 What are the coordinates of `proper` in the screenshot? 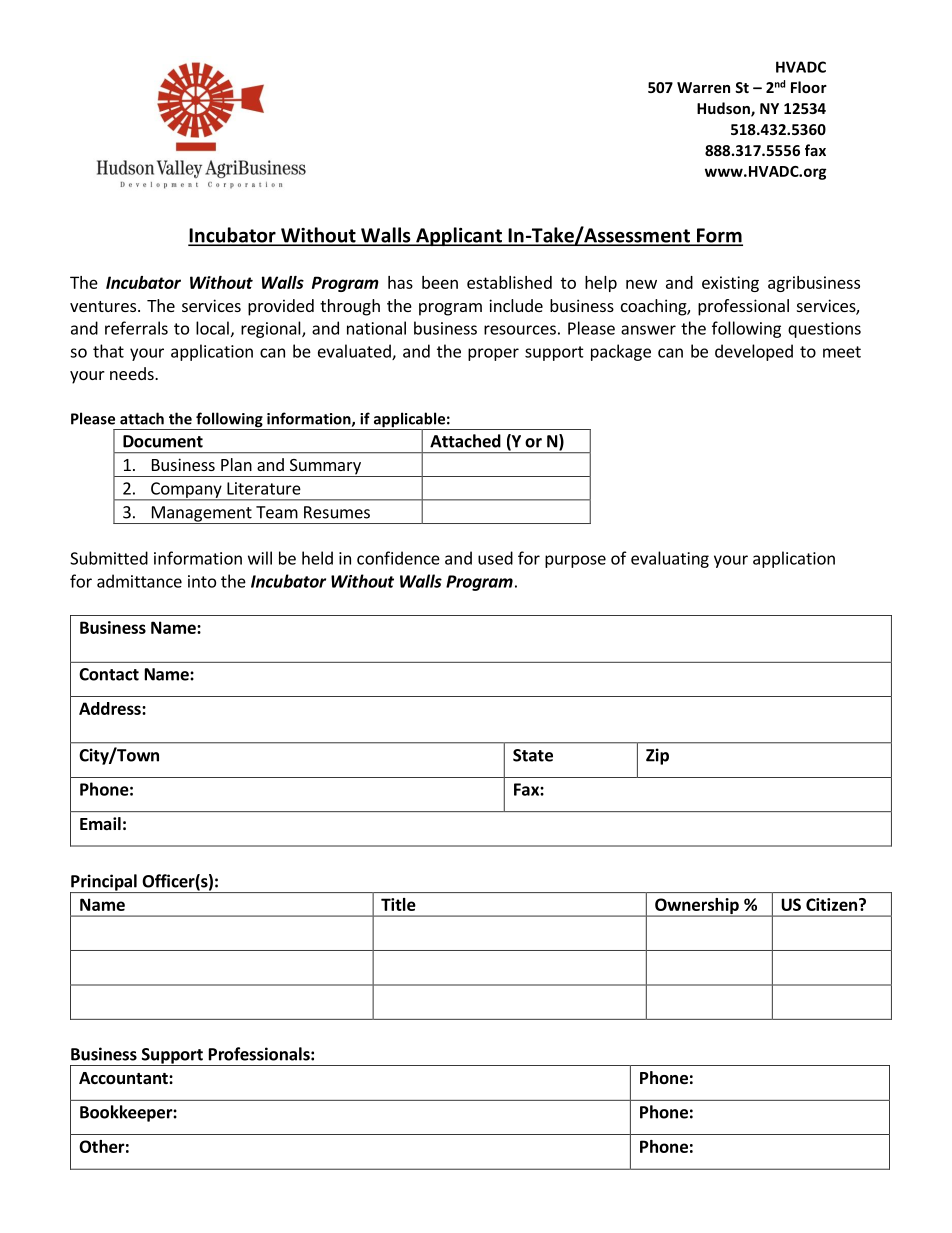 It's located at (493, 354).
